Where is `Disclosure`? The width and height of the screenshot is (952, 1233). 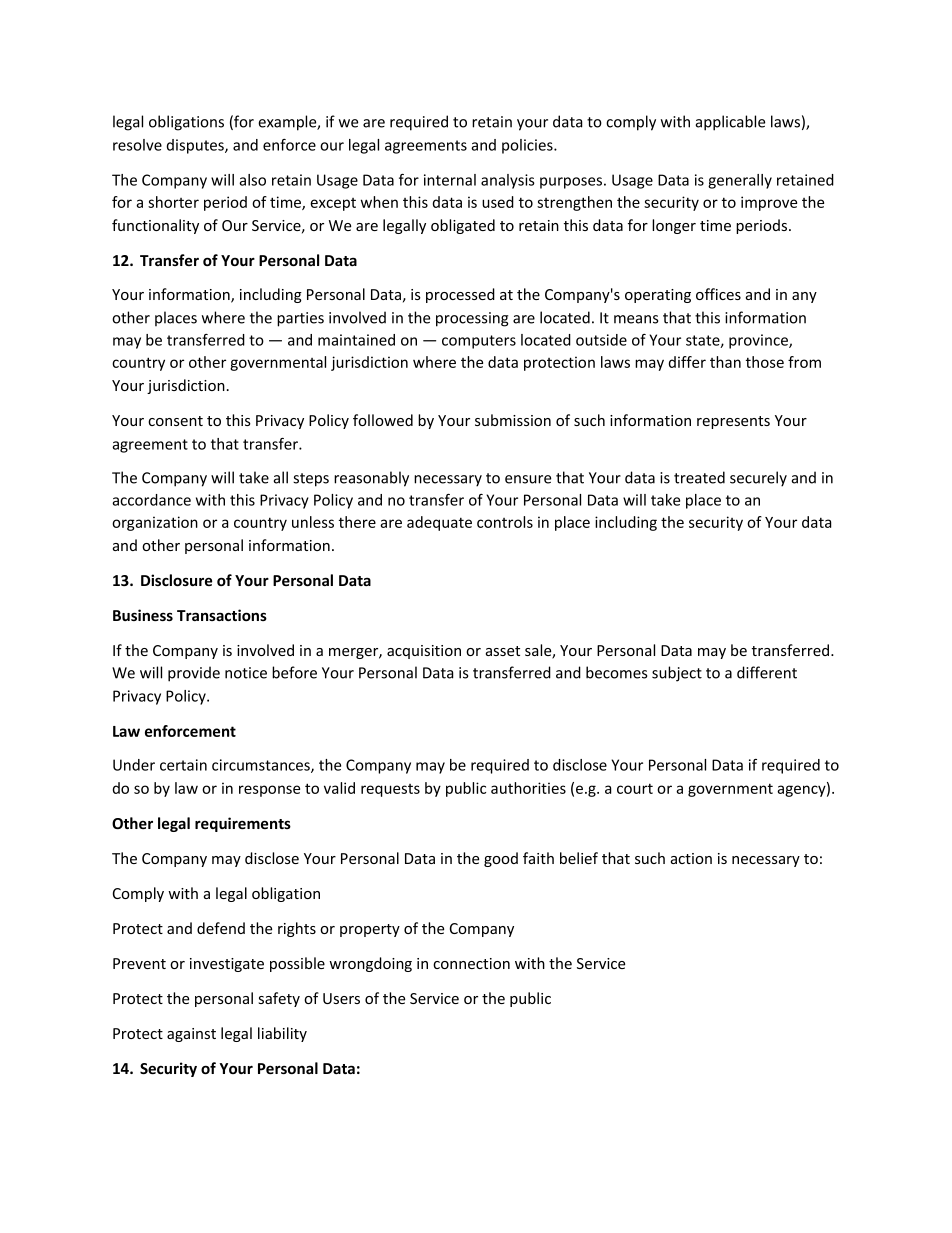
Disclosure is located at coordinates (176, 580).
